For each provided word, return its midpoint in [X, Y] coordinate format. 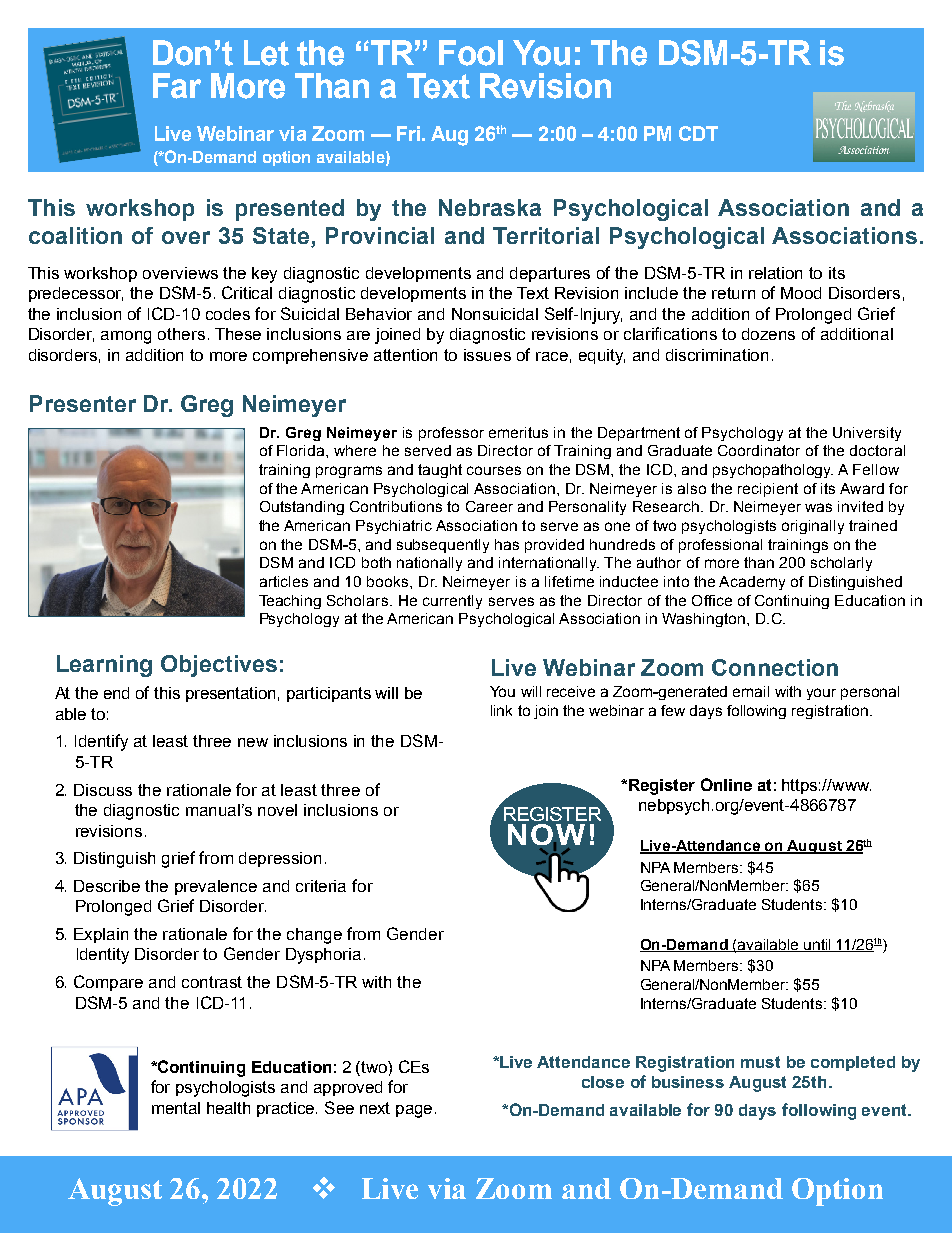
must [760, 1062]
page [414, 1111]
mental [176, 1108]
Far [177, 86]
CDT [698, 133]
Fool [471, 53]
